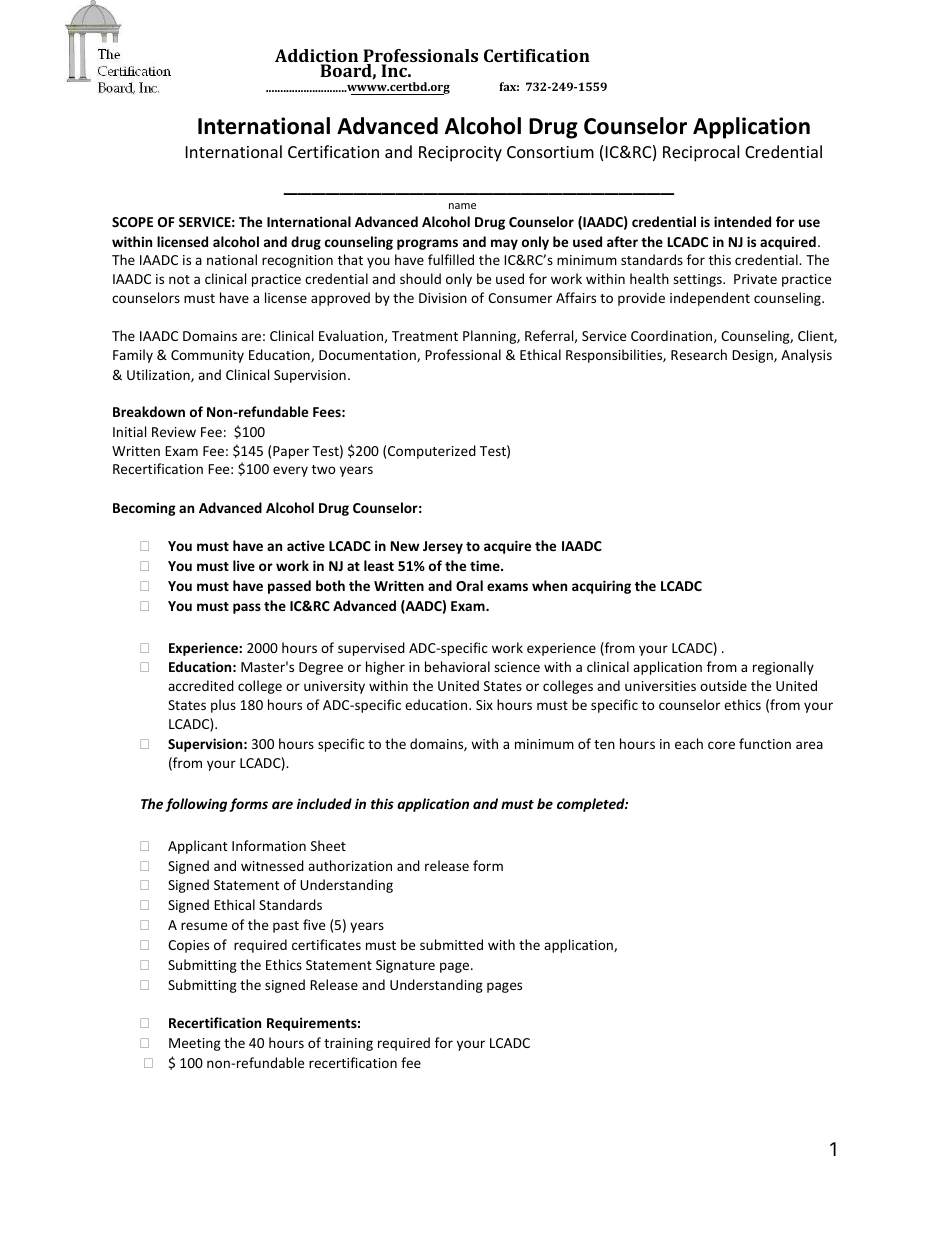 This screenshot has height=1233, width=952. Describe the element at coordinates (460, 154) in the screenshot. I see `Reciprocity` at that location.
